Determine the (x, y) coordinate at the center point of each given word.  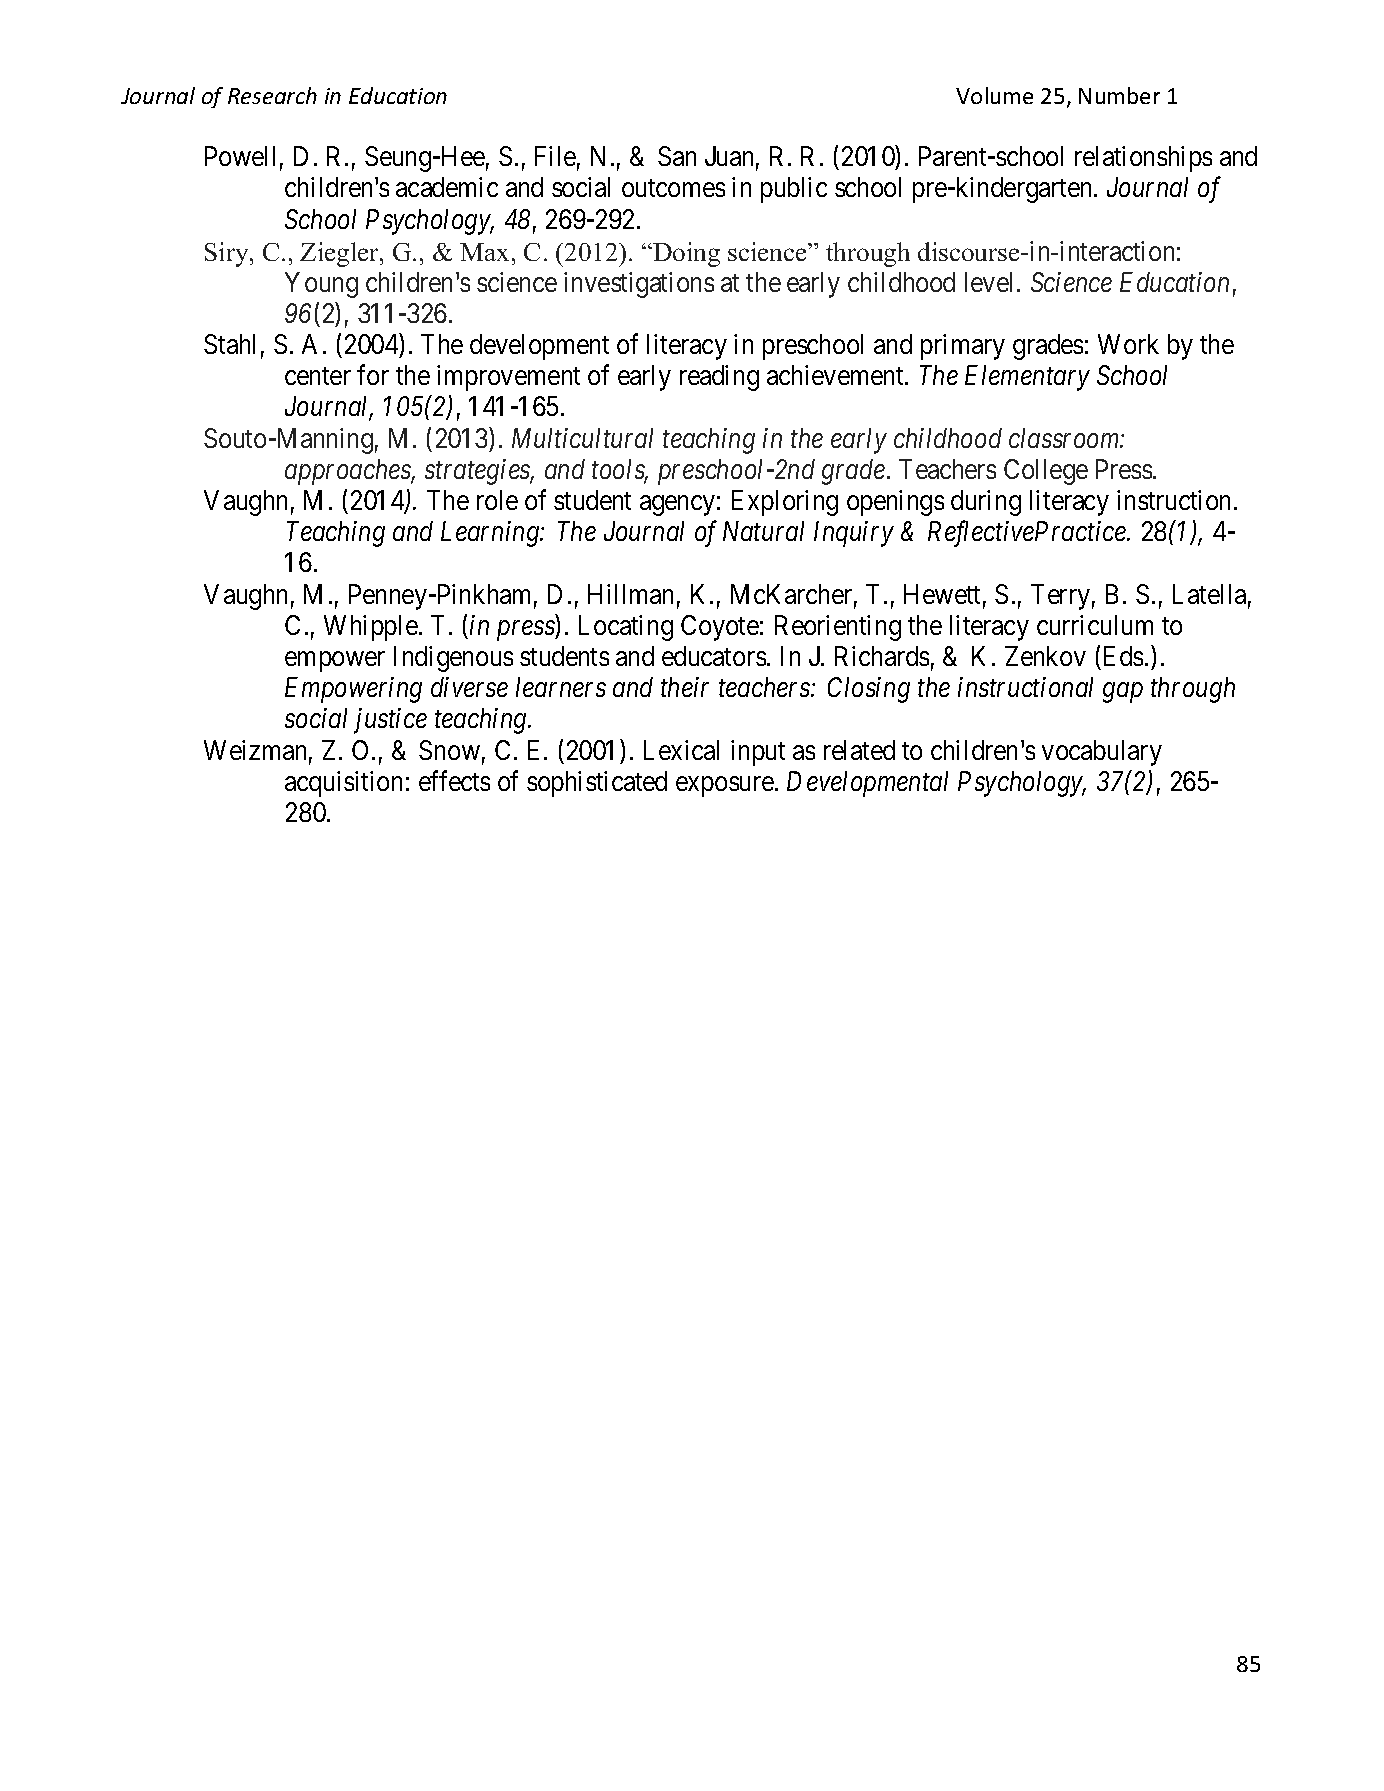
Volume (994, 95)
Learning (491, 534)
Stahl (229, 344)
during (986, 503)
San (677, 156)
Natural (763, 531)
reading (719, 378)
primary (963, 347)
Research (272, 95)
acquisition (343, 784)
